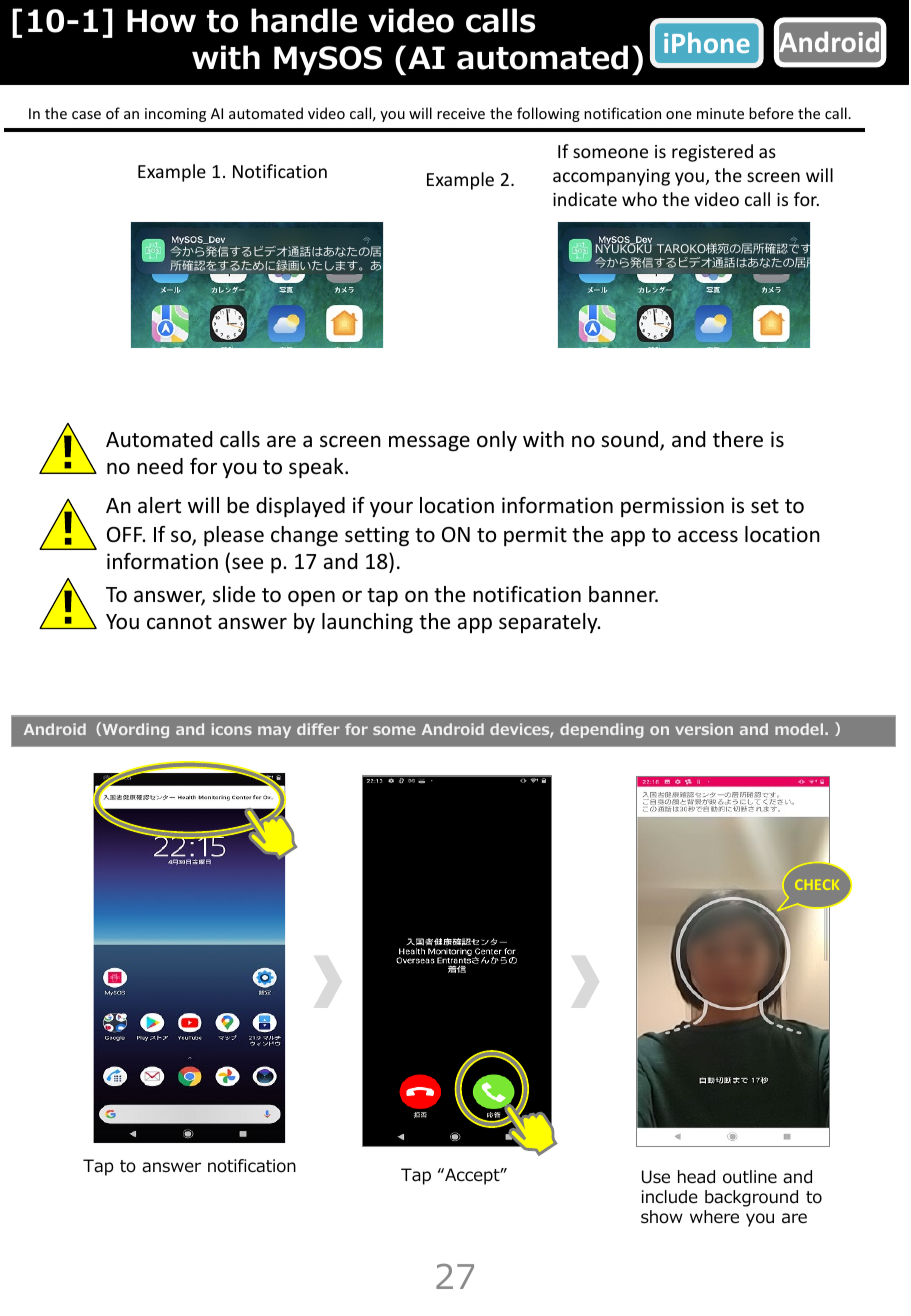 The image size is (911, 1316). Describe the element at coordinates (367, 623) in the screenshot. I see `launching` at that location.
